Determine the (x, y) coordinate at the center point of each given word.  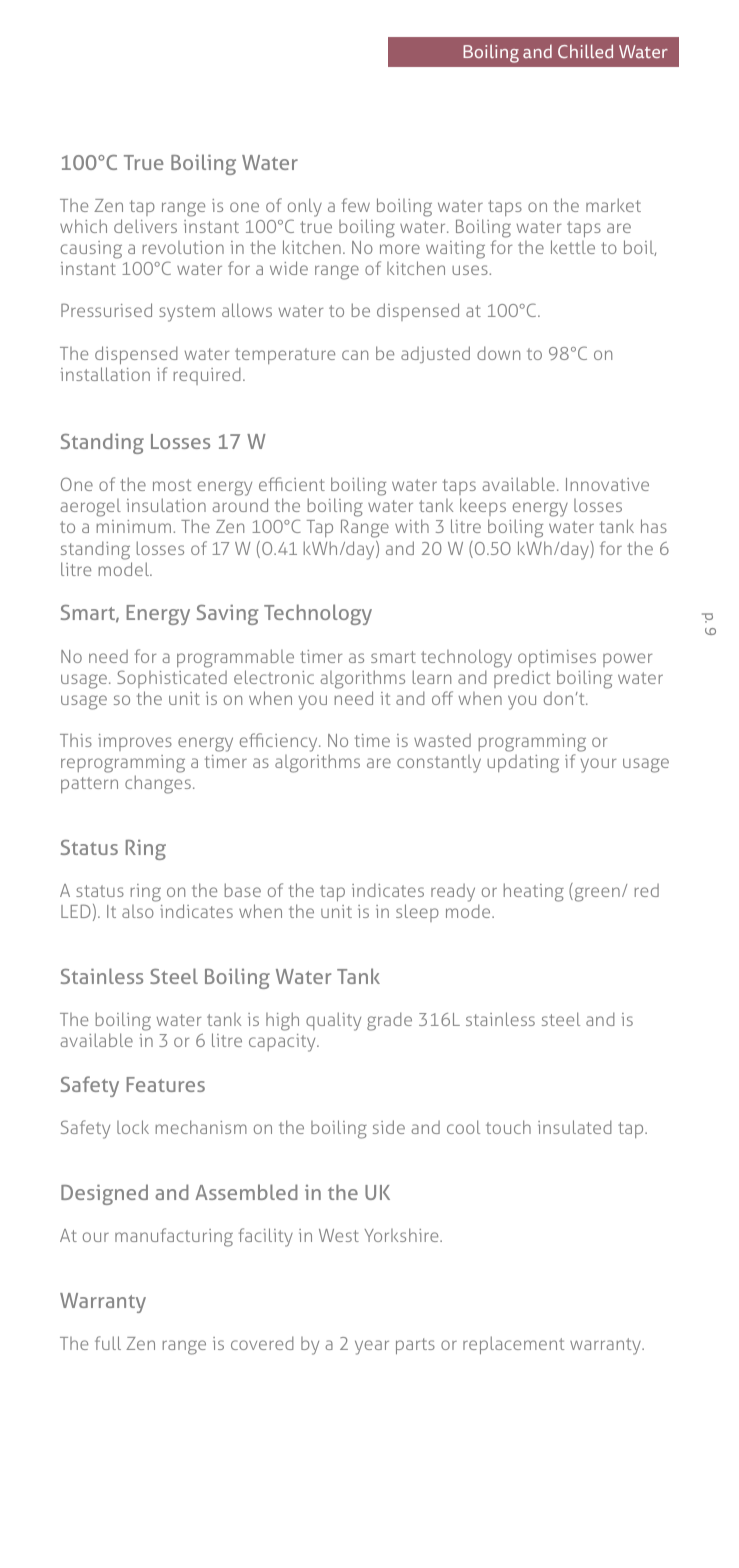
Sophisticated (172, 679)
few (356, 205)
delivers (145, 226)
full (108, 1343)
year (372, 1347)
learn (432, 677)
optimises (557, 658)
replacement (513, 1345)
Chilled (585, 51)
